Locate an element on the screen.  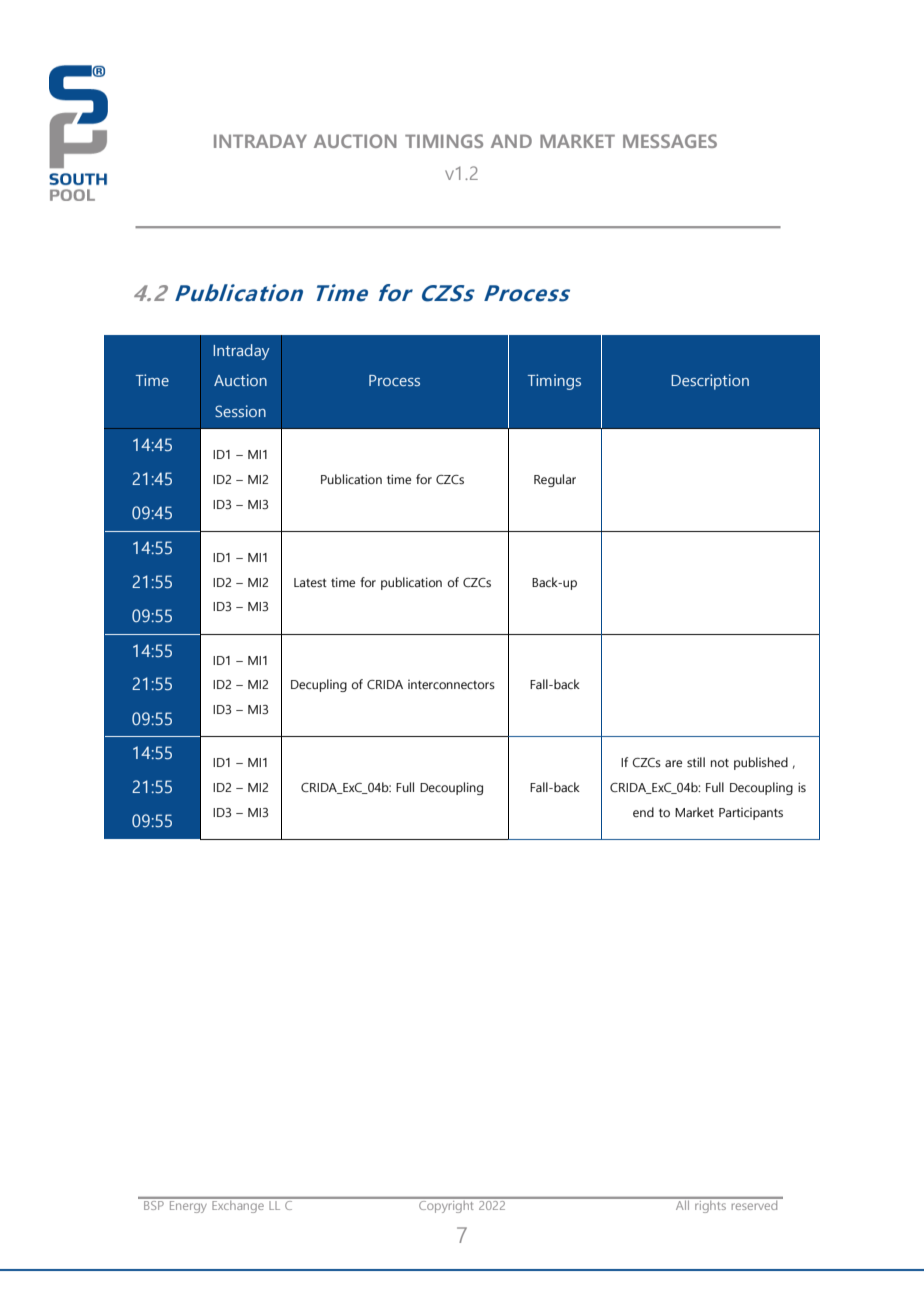
MESSAGES is located at coordinates (670, 141).
